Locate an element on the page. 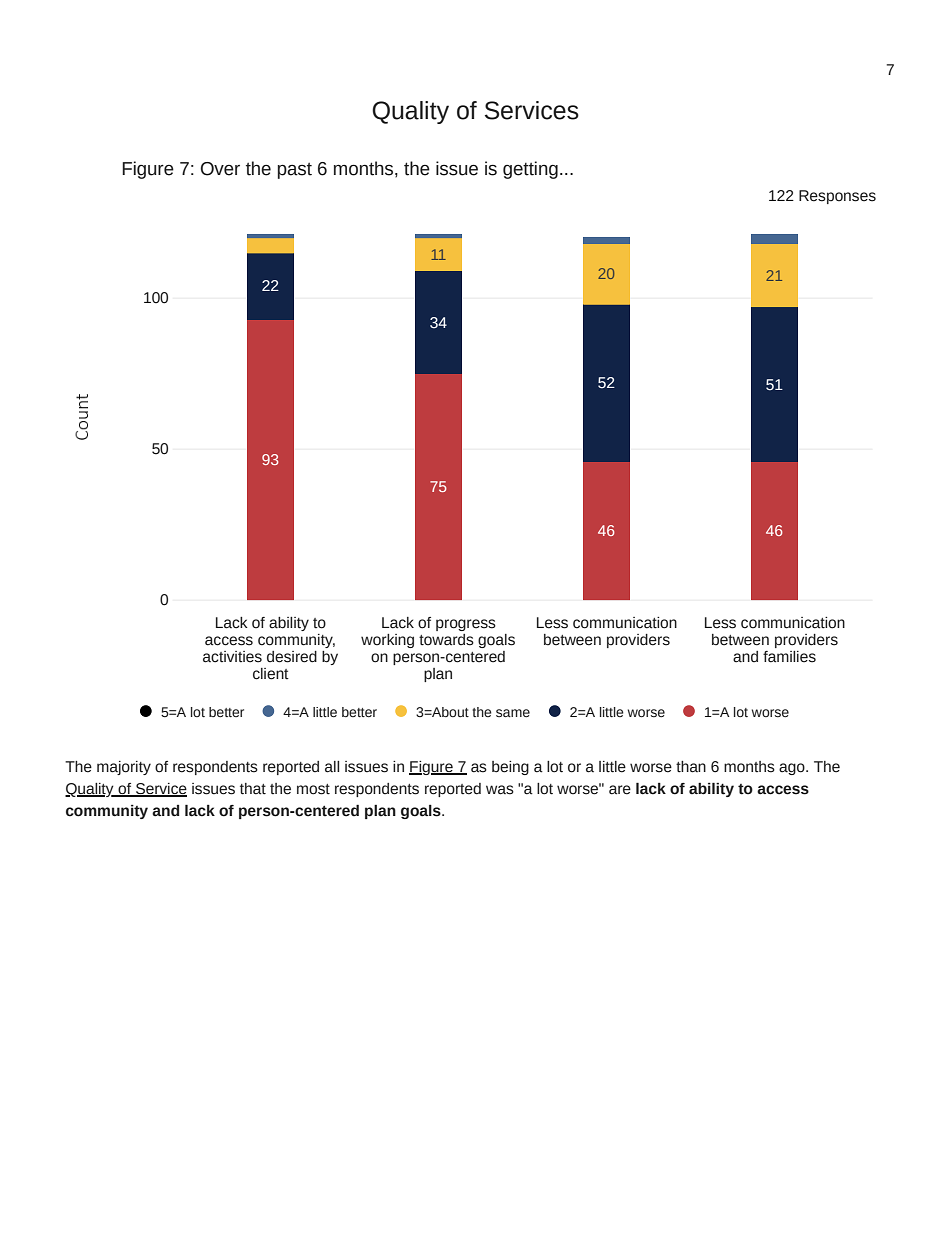 Image resolution: width=952 pixels, height=1233 pixels. activities is located at coordinates (232, 657).
